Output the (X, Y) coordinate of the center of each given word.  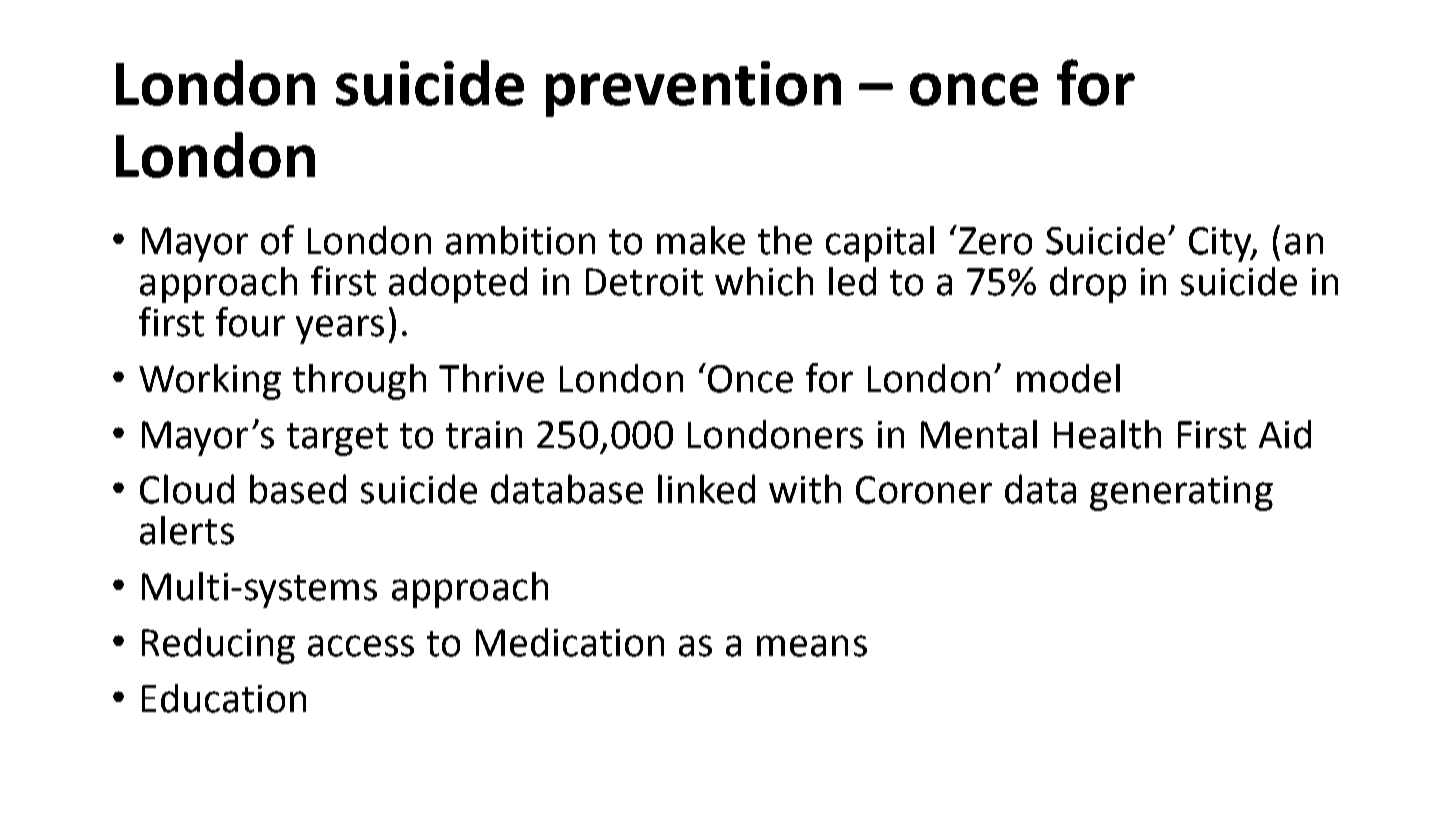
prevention (693, 89)
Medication (570, 642)
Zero (995, 241)
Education (224, 698)
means (812, 646)
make (701, 240)
